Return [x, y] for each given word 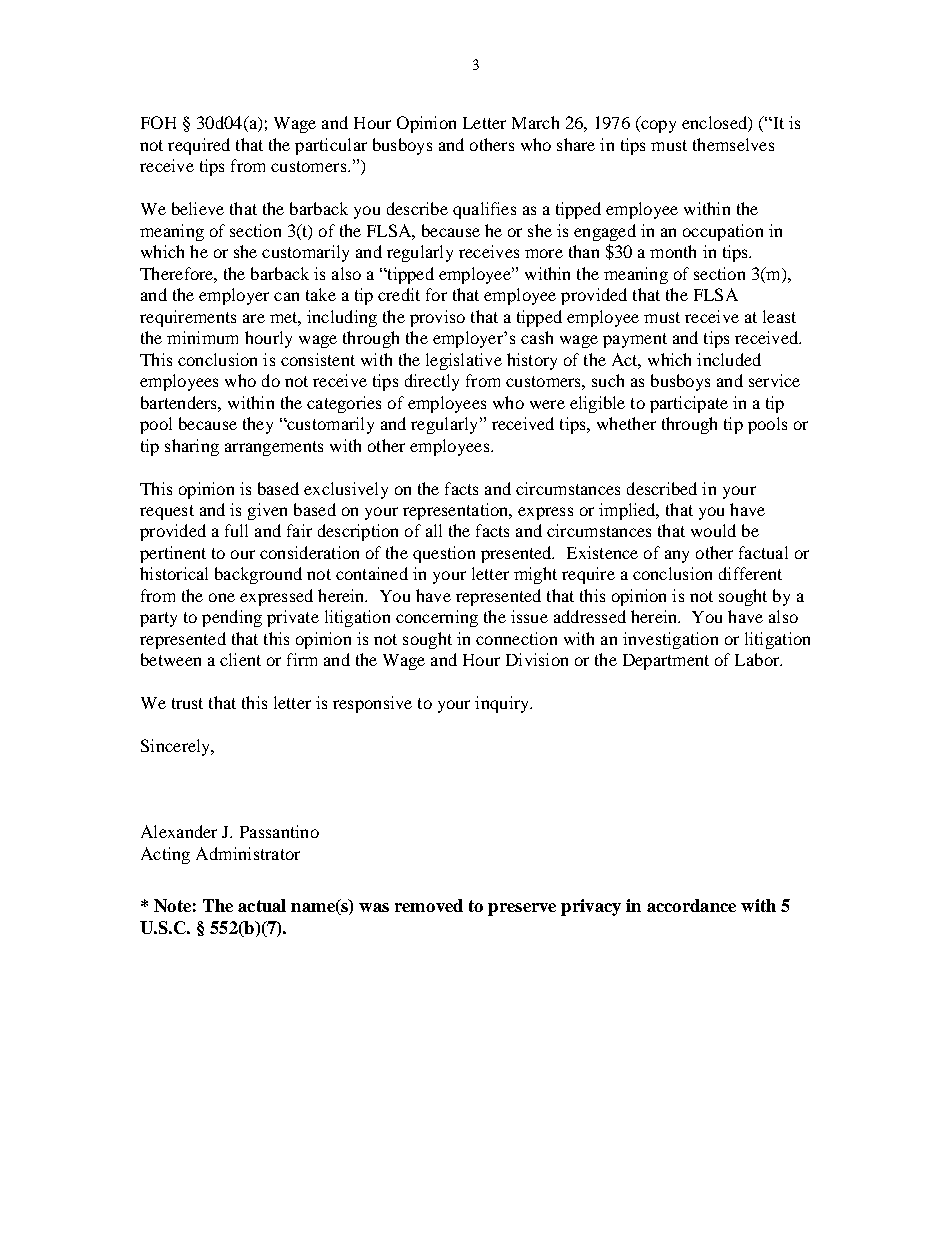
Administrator [248, 853]
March [535, 122]
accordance [691, 905]
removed [429, 905]
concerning [437, 618]
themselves [733, 144]
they [258, 425]
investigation [670, 640]
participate [689, 404]
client [240, 659]
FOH [158, 122]
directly [432, 382]
